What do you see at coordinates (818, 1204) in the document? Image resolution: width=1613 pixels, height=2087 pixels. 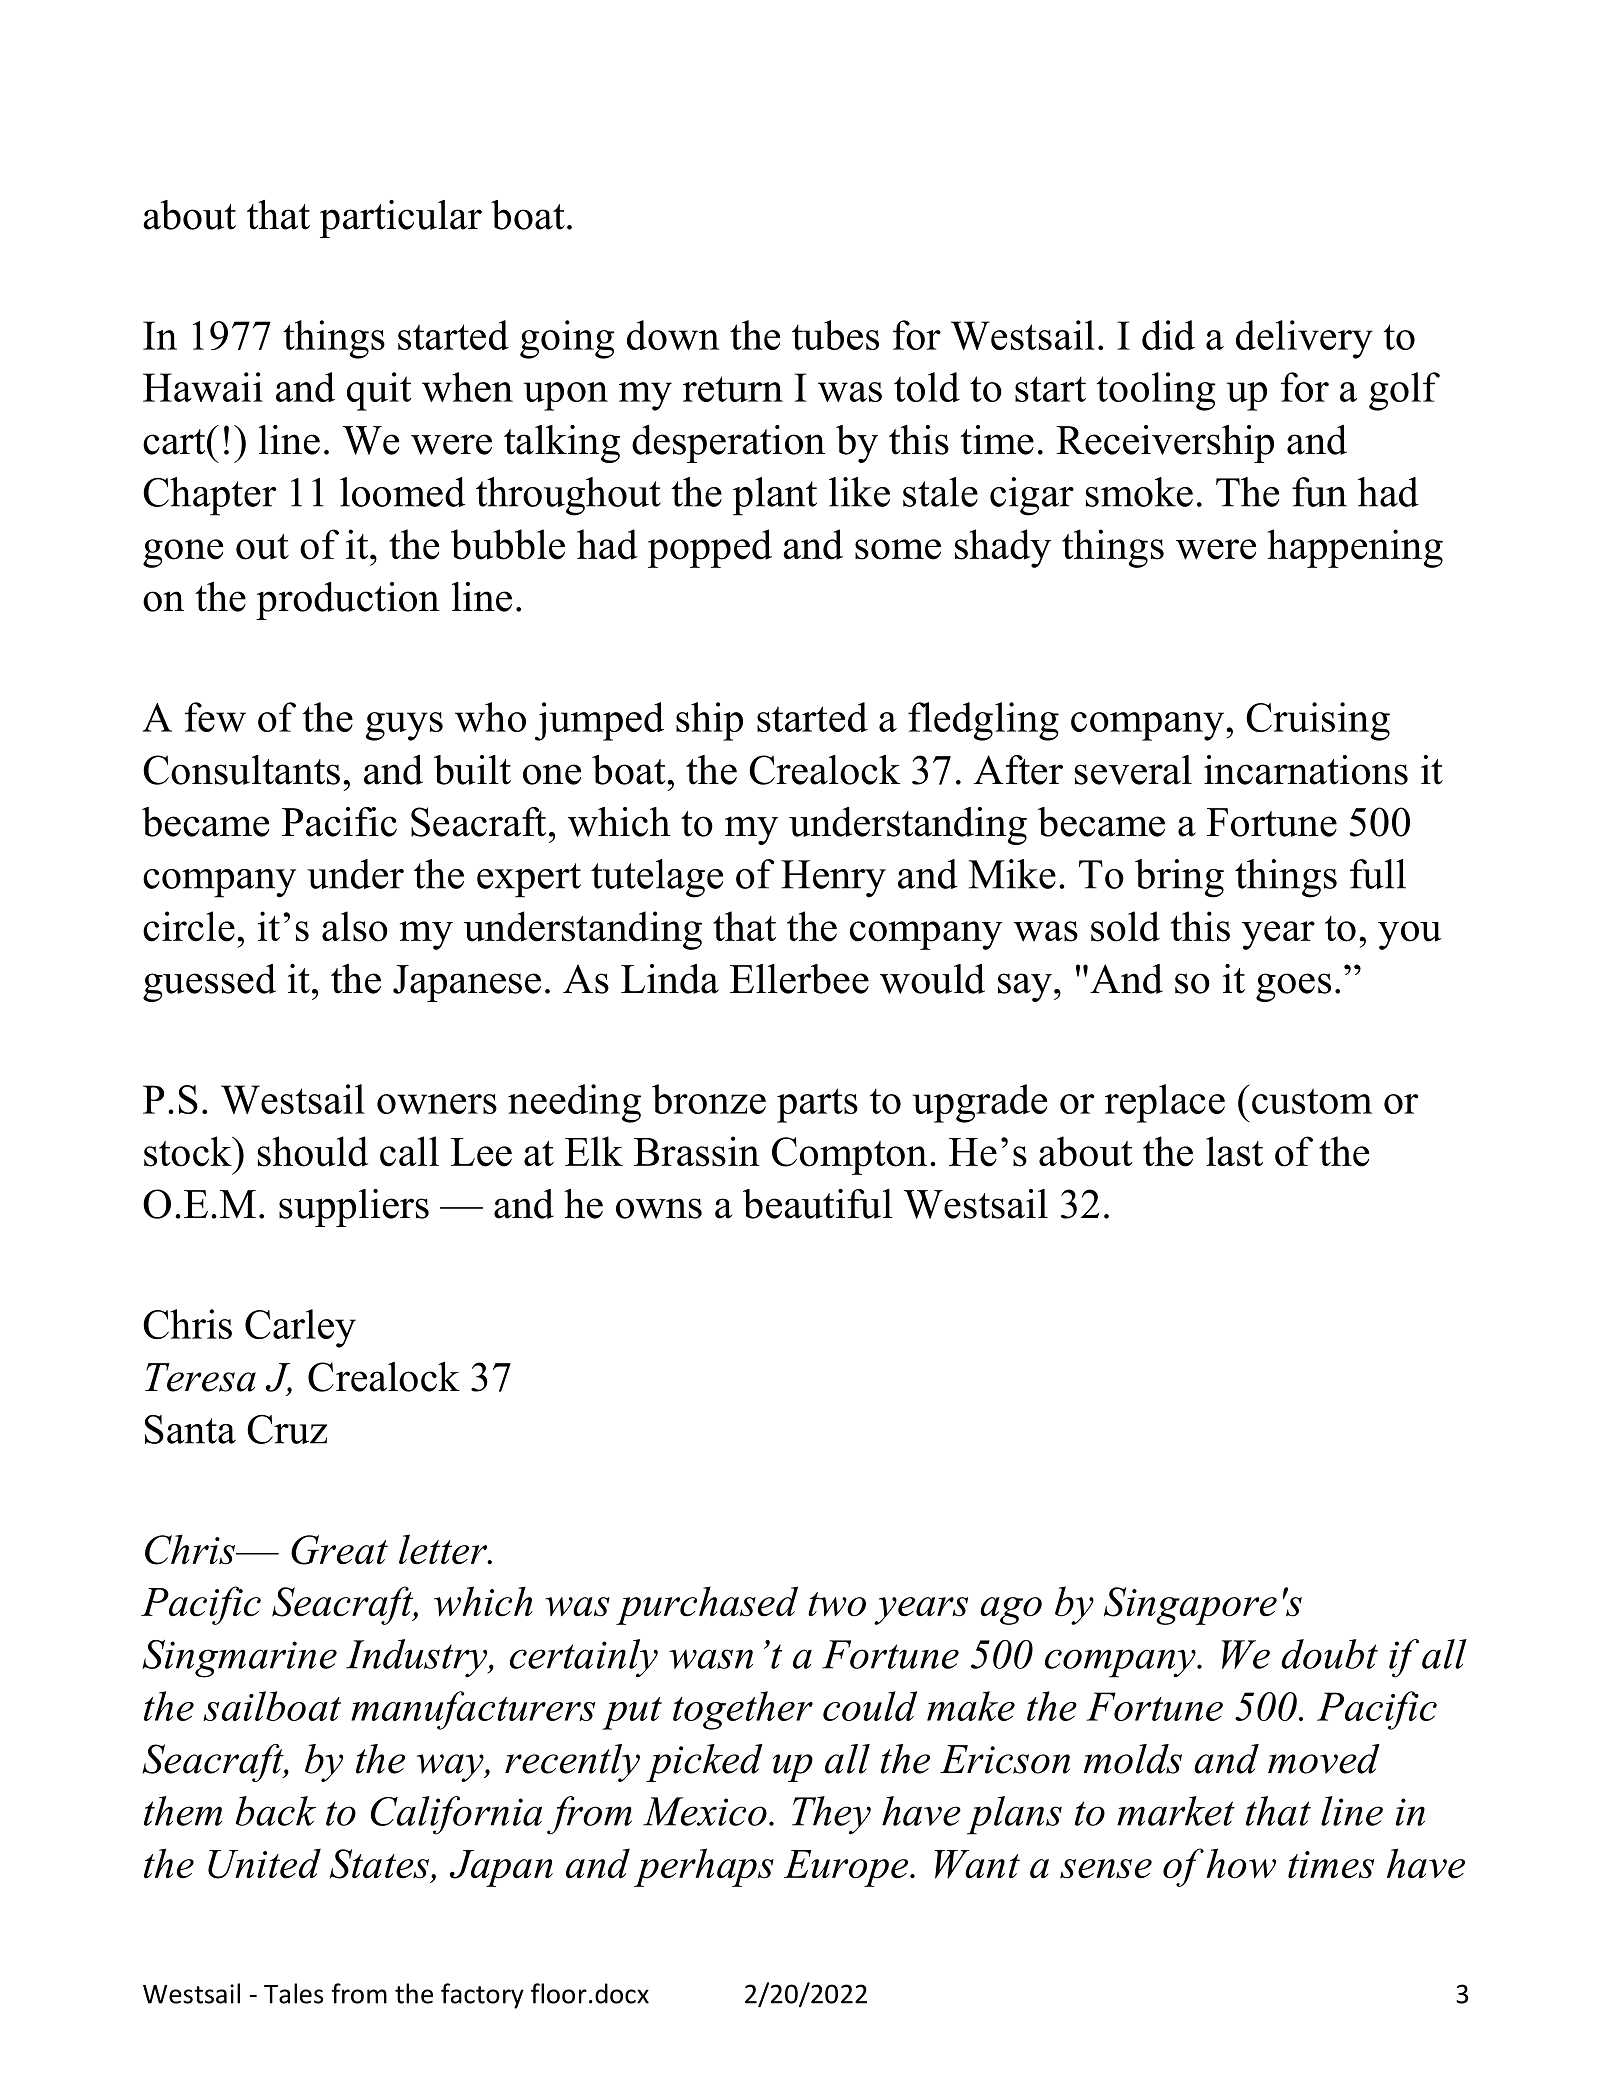 I see `beautiful` at bounding box center [818, 1204].
